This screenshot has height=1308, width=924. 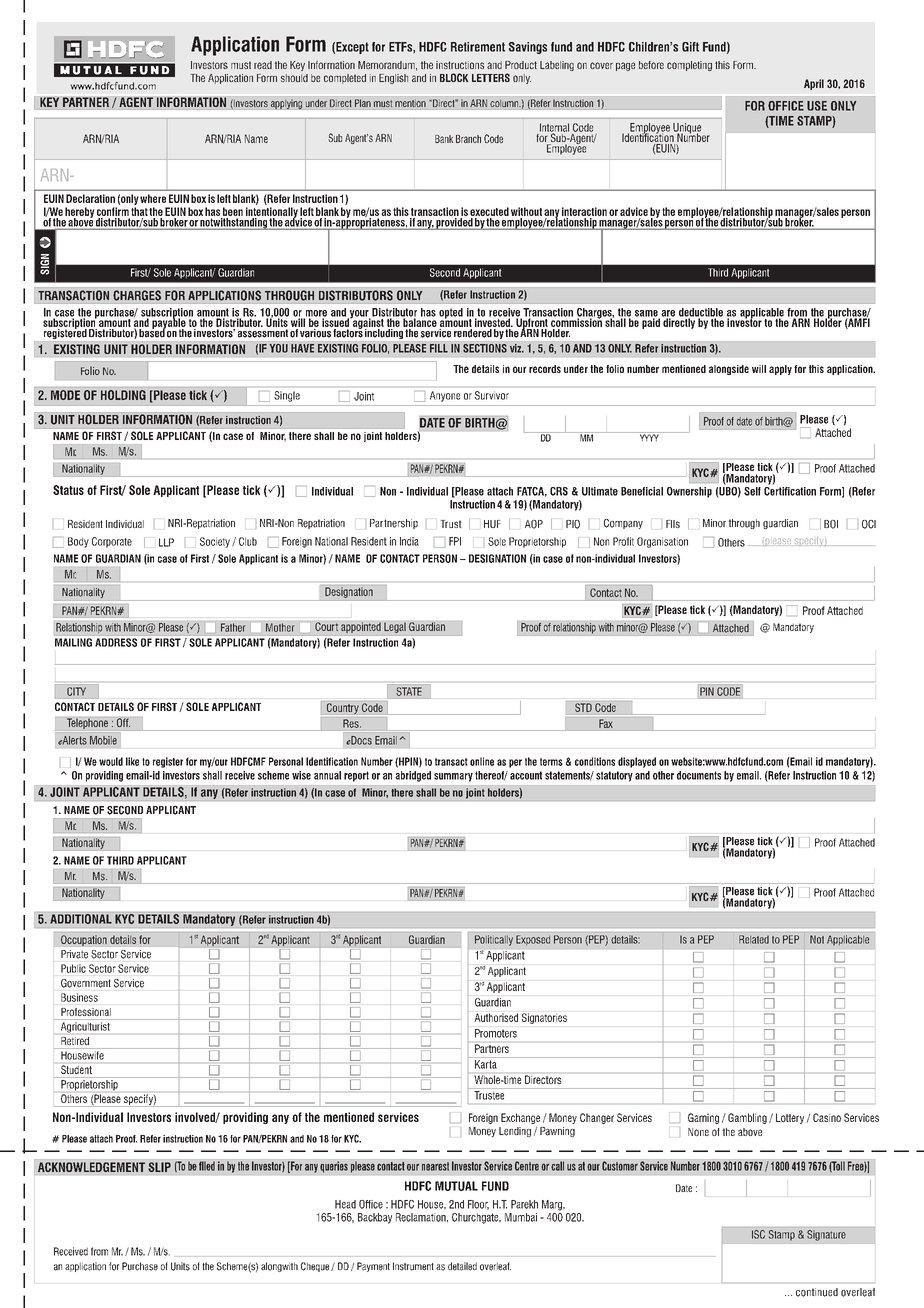 What do you see at coordinates (263, 65) in the screenshot?
I see `read` at bounding box center [263, 65].
